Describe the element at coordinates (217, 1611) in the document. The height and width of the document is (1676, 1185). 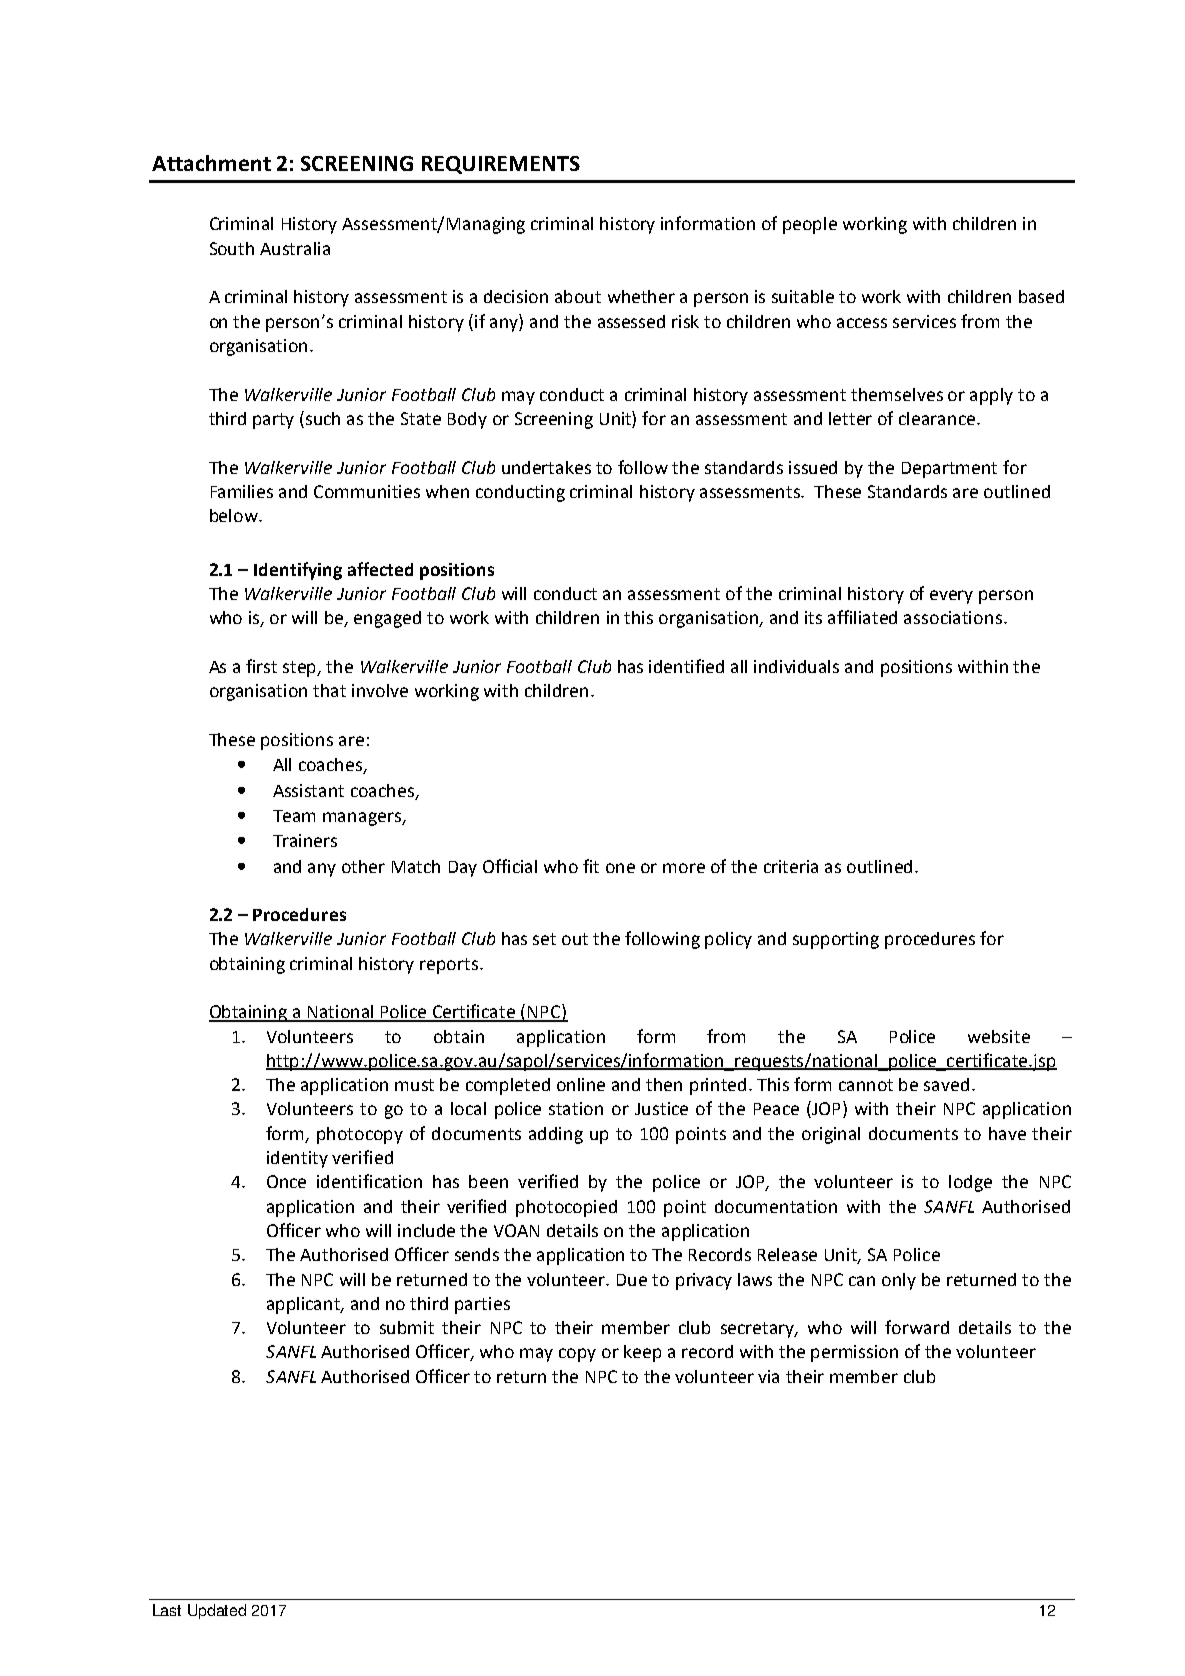
I see `Updated` at that location.
